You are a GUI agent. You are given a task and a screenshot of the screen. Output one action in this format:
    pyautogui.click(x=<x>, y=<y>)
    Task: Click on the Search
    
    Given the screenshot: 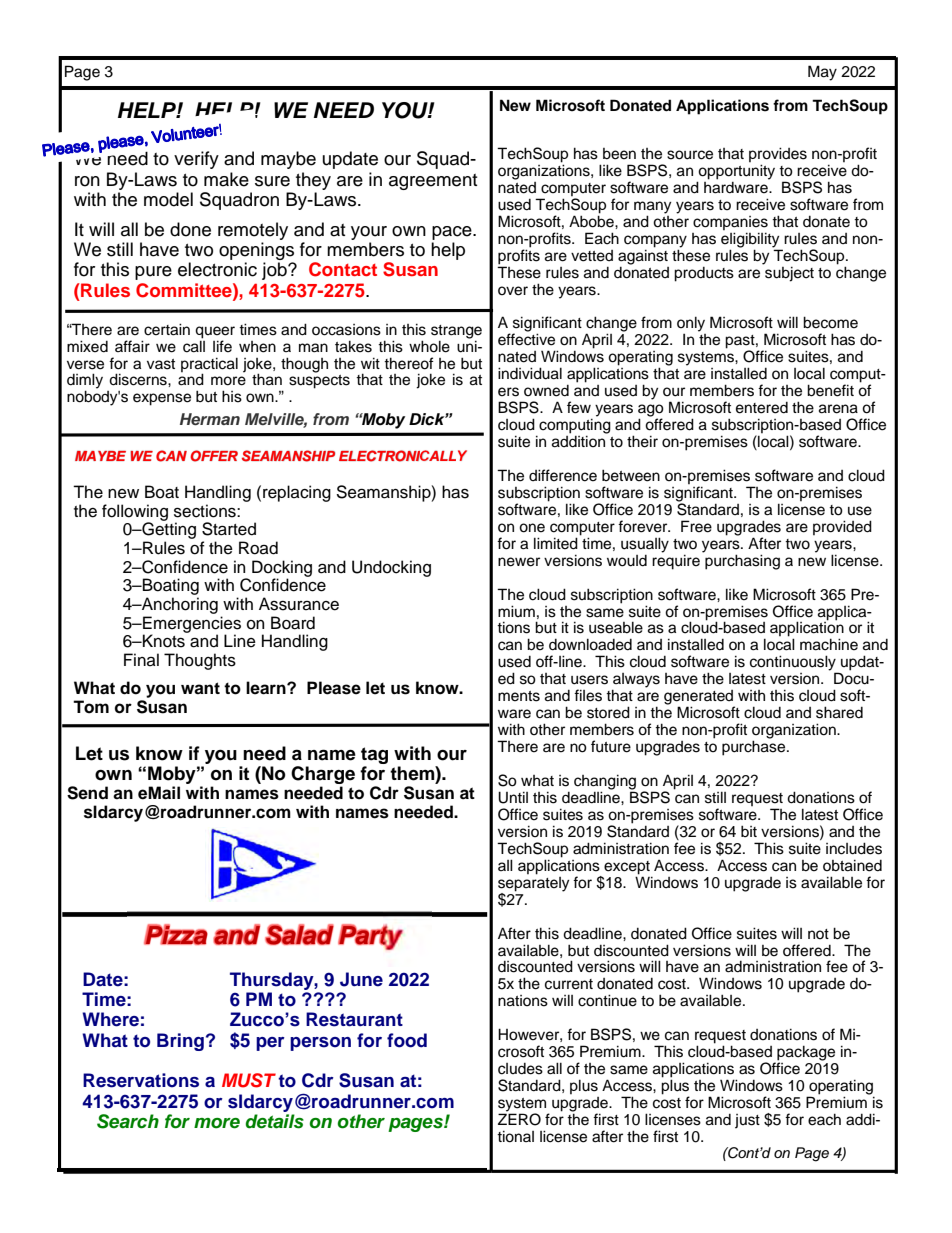 What is the action you would take?
    pyautogui.click(x=128, y=1121)
